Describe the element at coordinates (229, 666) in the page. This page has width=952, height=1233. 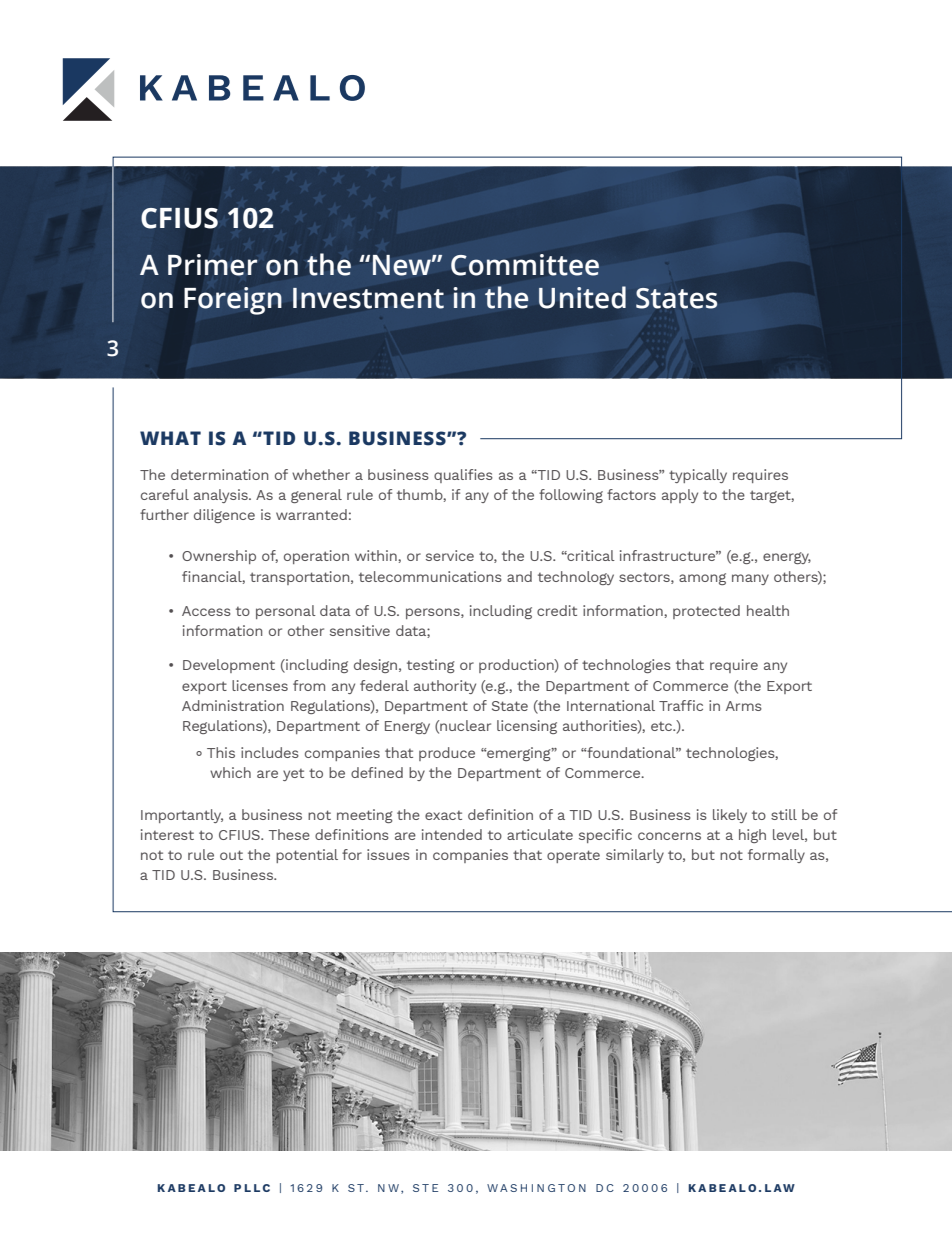
I see `Development` at that location.
